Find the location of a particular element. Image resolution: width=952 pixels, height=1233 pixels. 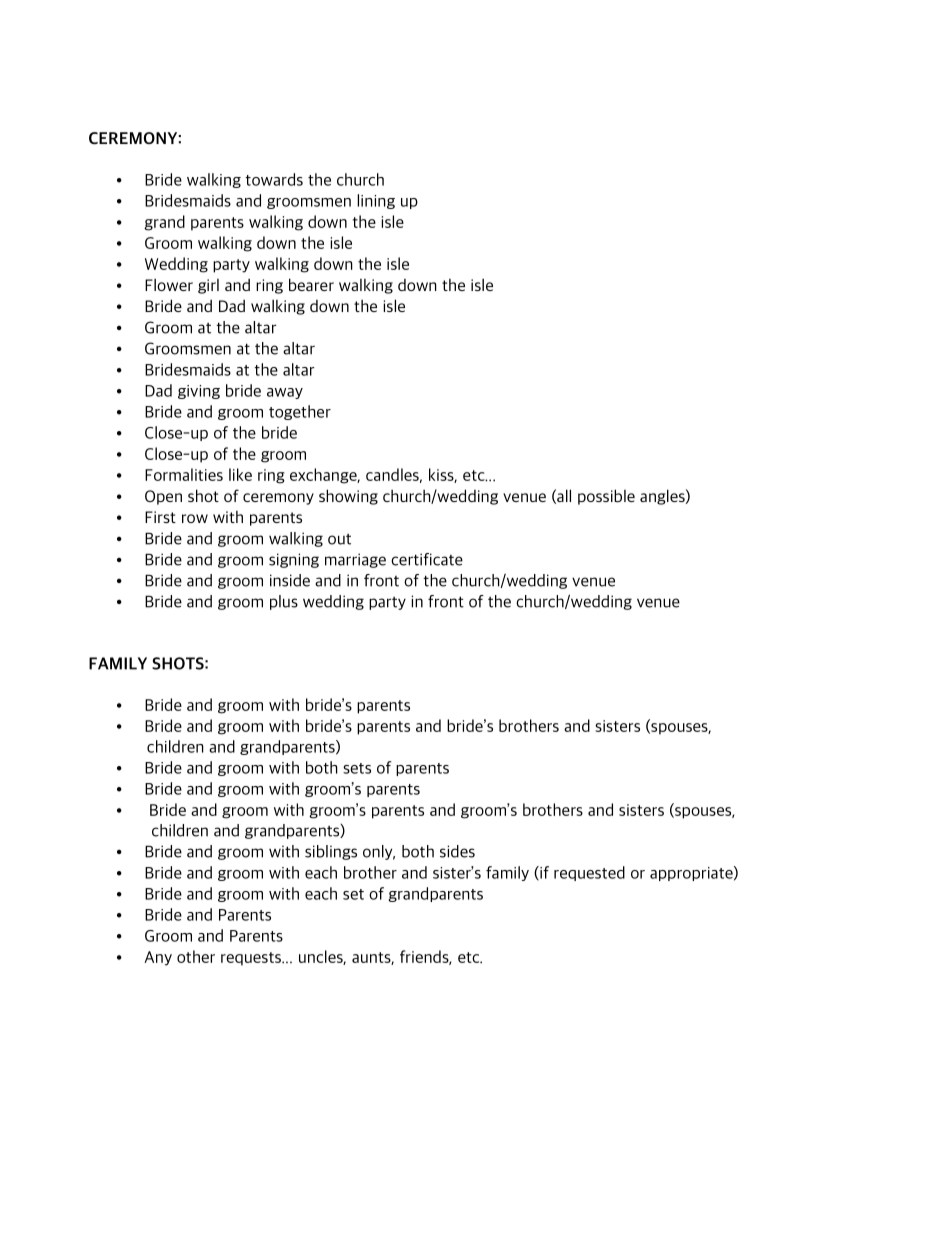

bearer is located at coordinates (311, 284).
